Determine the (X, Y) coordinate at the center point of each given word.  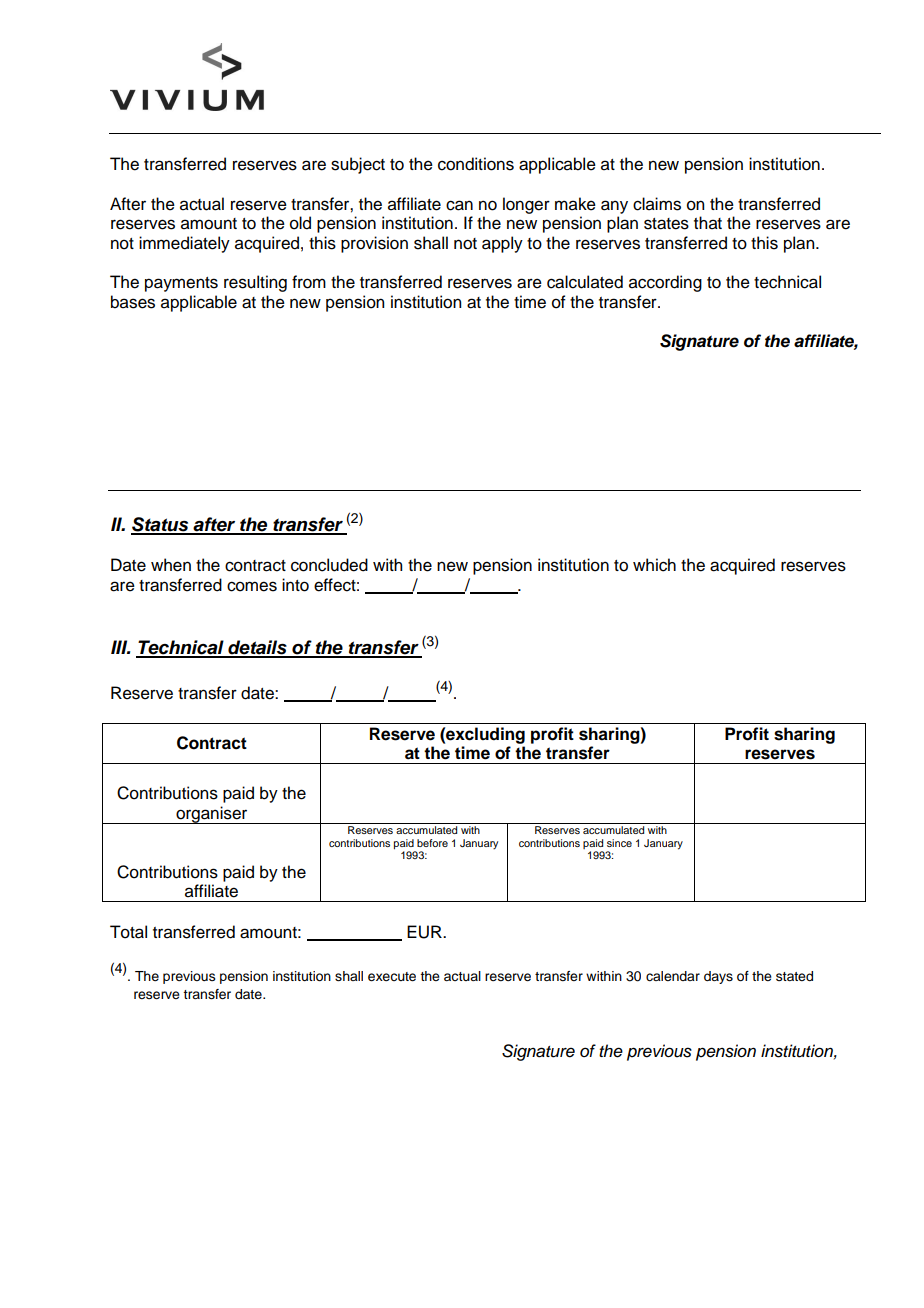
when (171, 565)
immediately (184, 244)
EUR (425, 932)
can (459, 205)
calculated (585, 282)
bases (133, 302)
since (619, 843)
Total (128, 932)
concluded (329, 565)
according (665, 283)
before (432, 843)
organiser (212, 815)
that (708, 223)
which (654, 565)
